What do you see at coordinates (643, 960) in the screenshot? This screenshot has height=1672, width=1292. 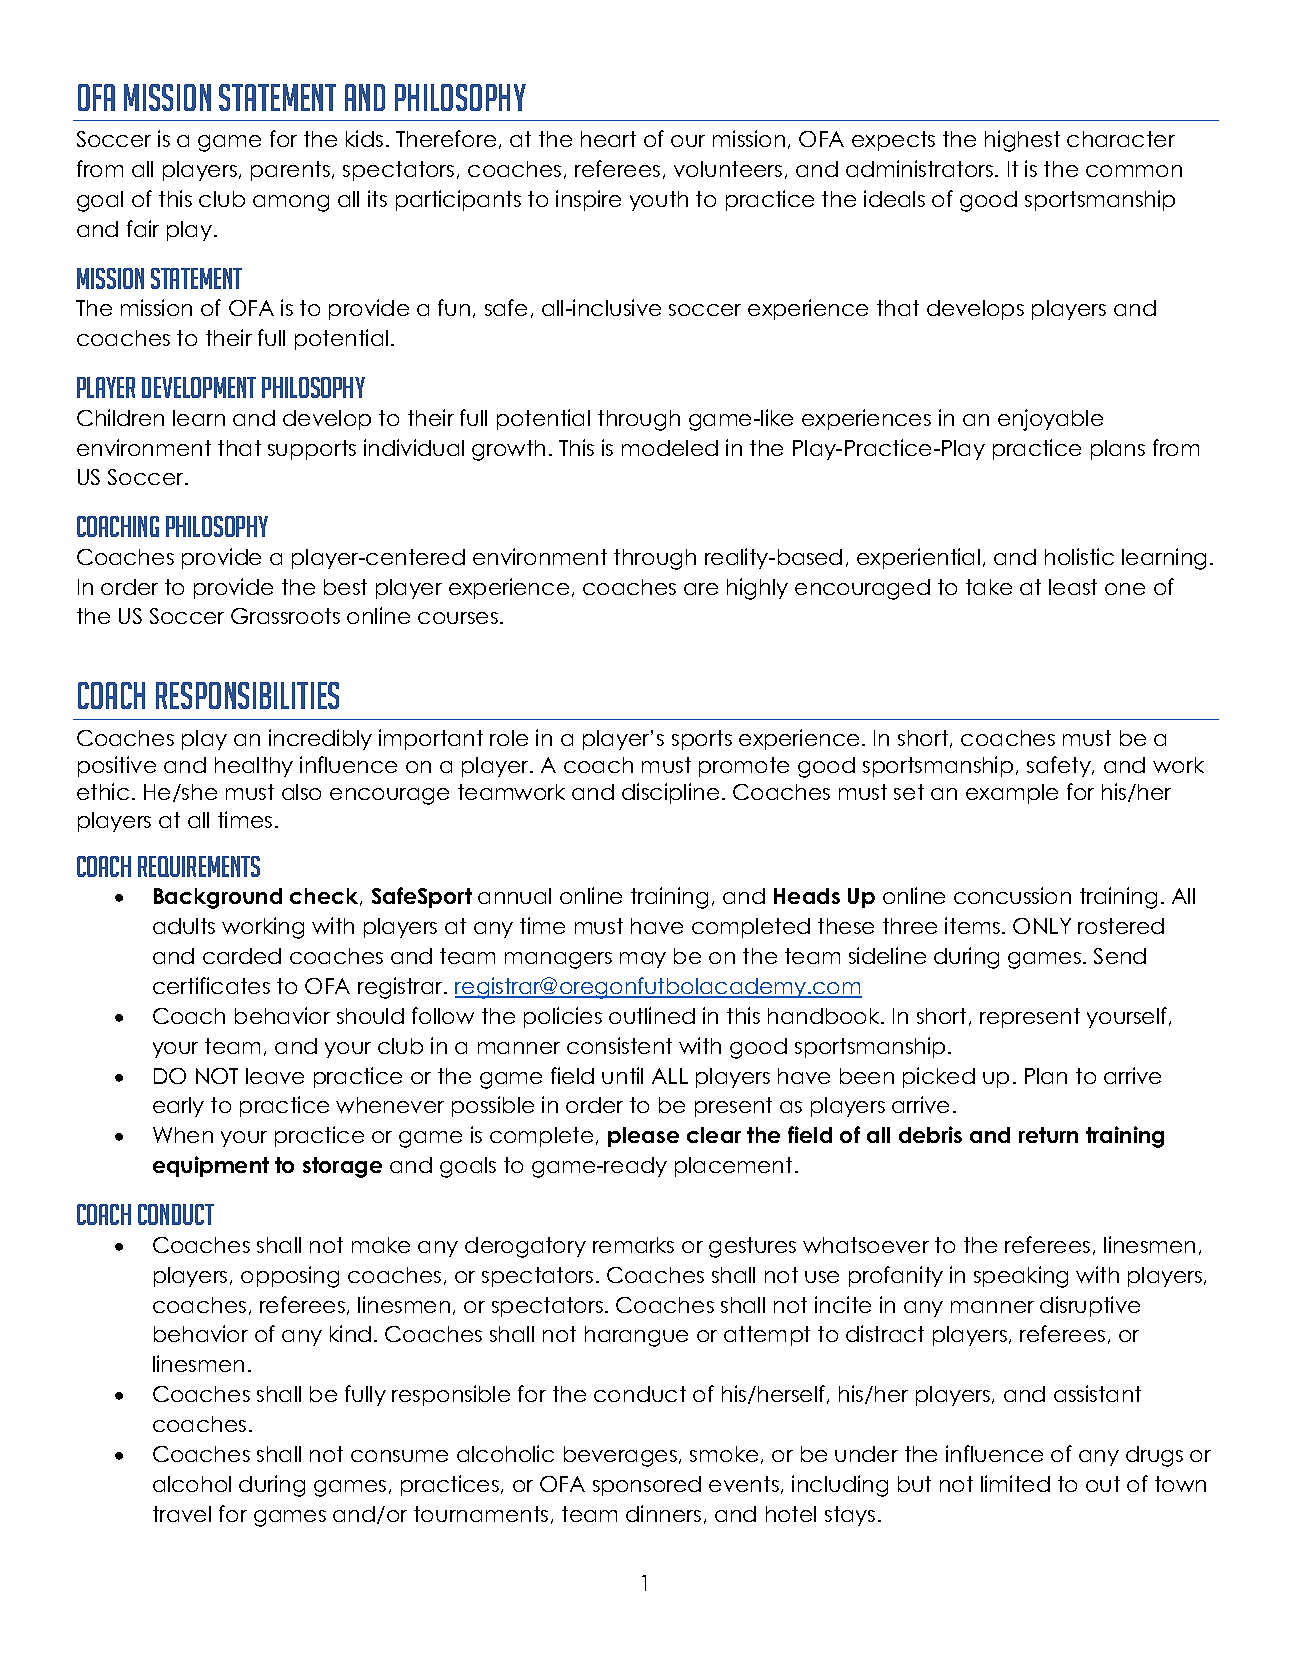 I see `may` at bounding box center [643, 960].
